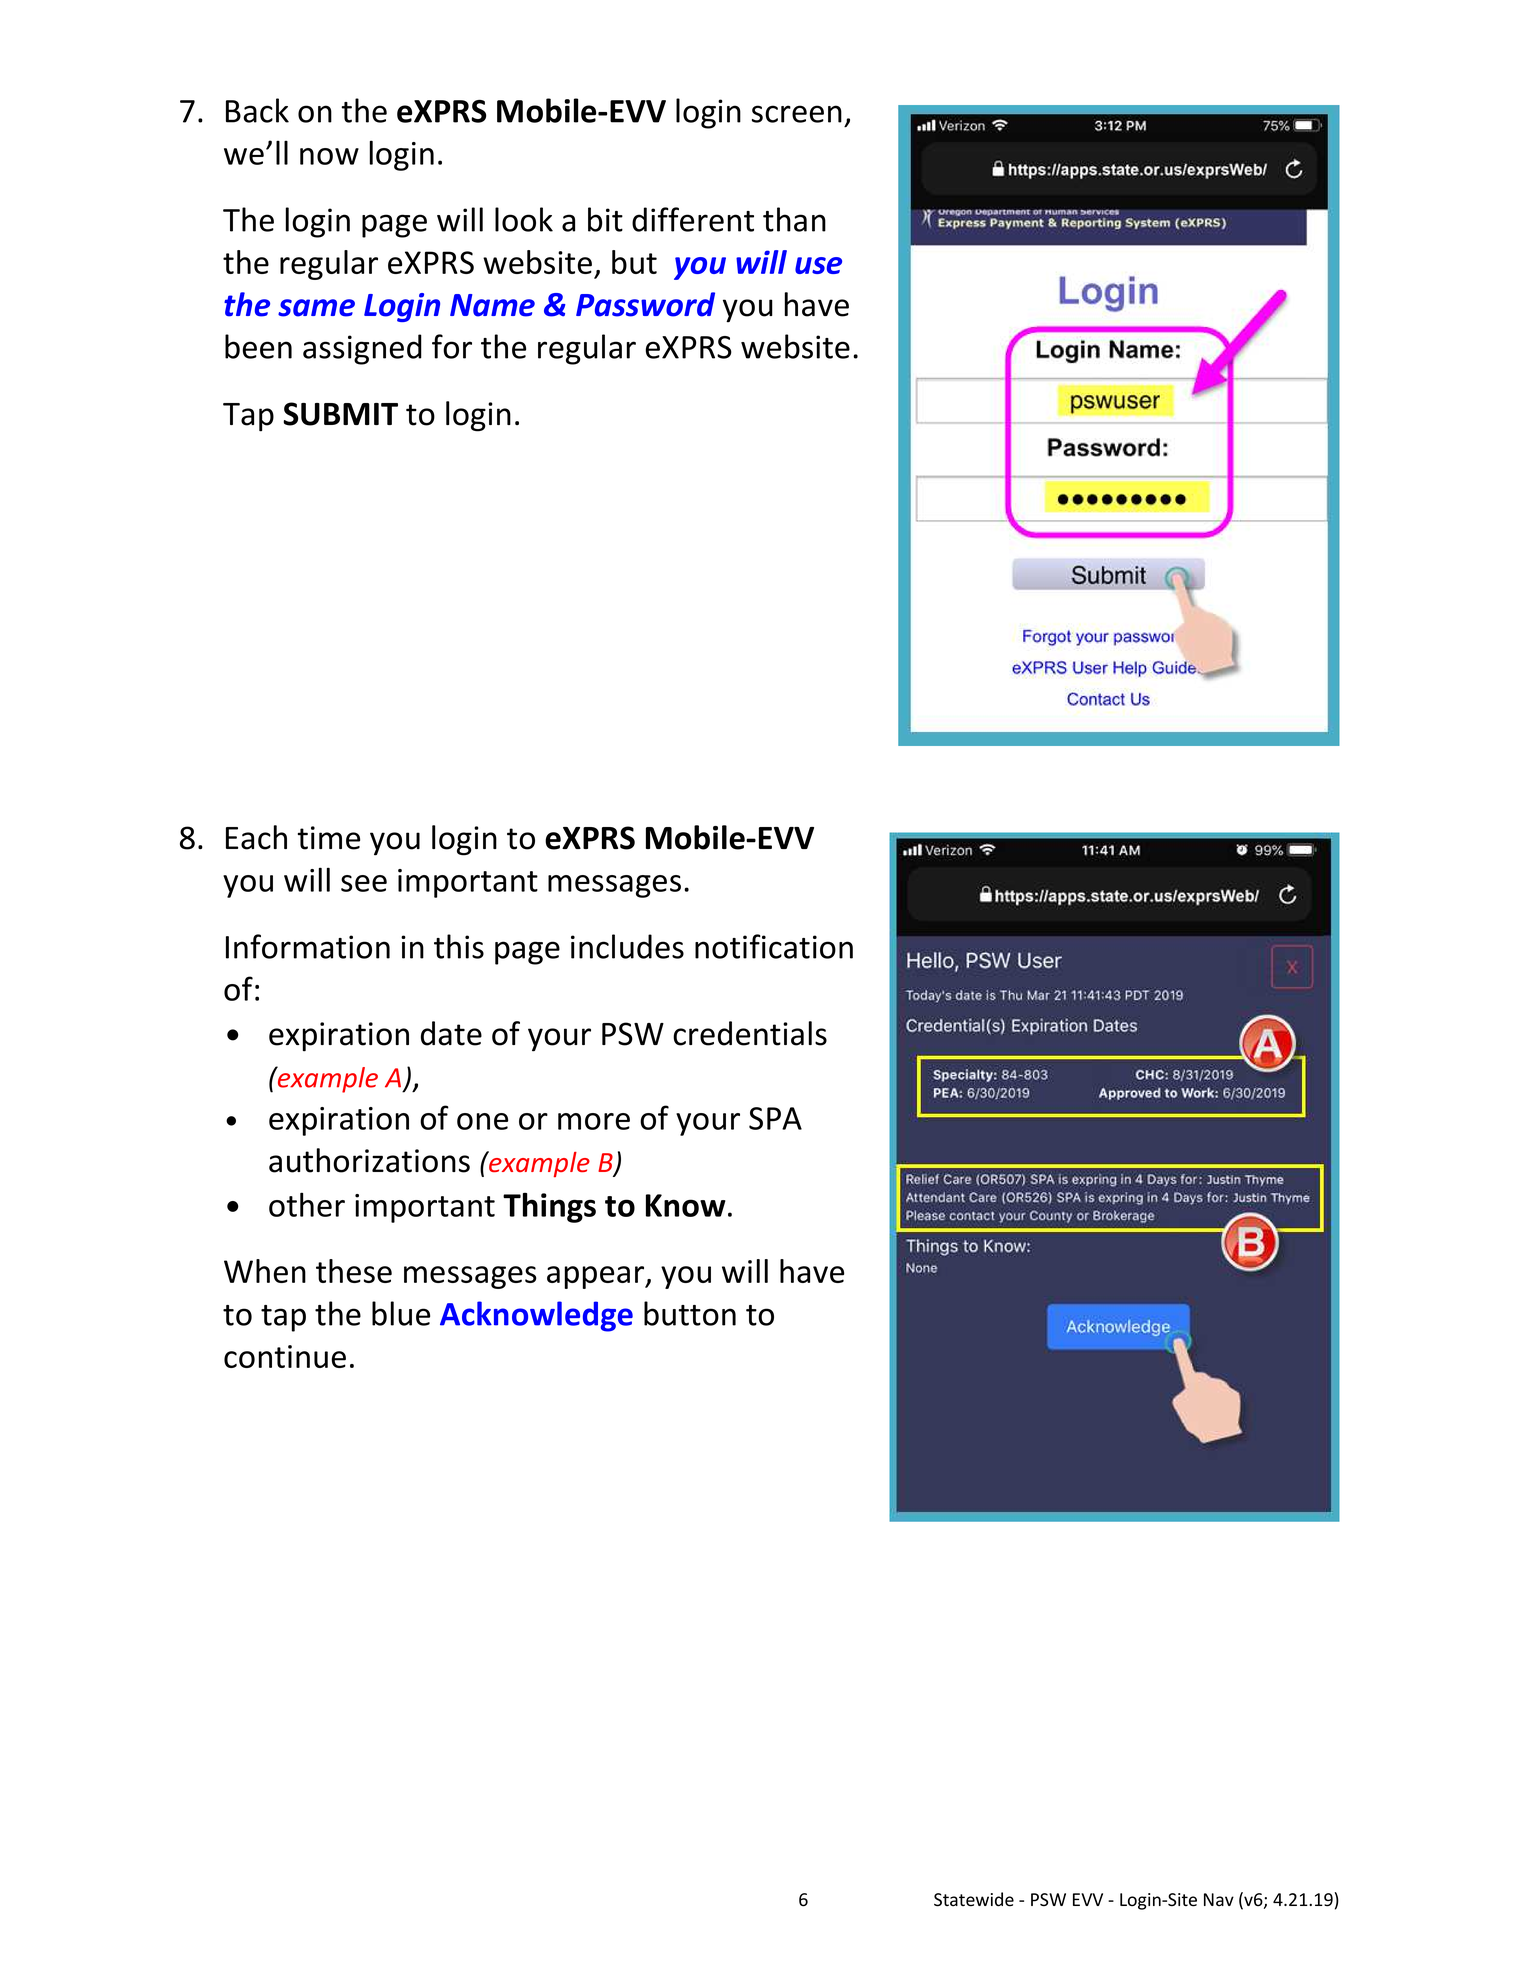 This image has height=1965, width=1518. Describe the element at coordinates (693, 219) in the image. I see `different` at that location.
